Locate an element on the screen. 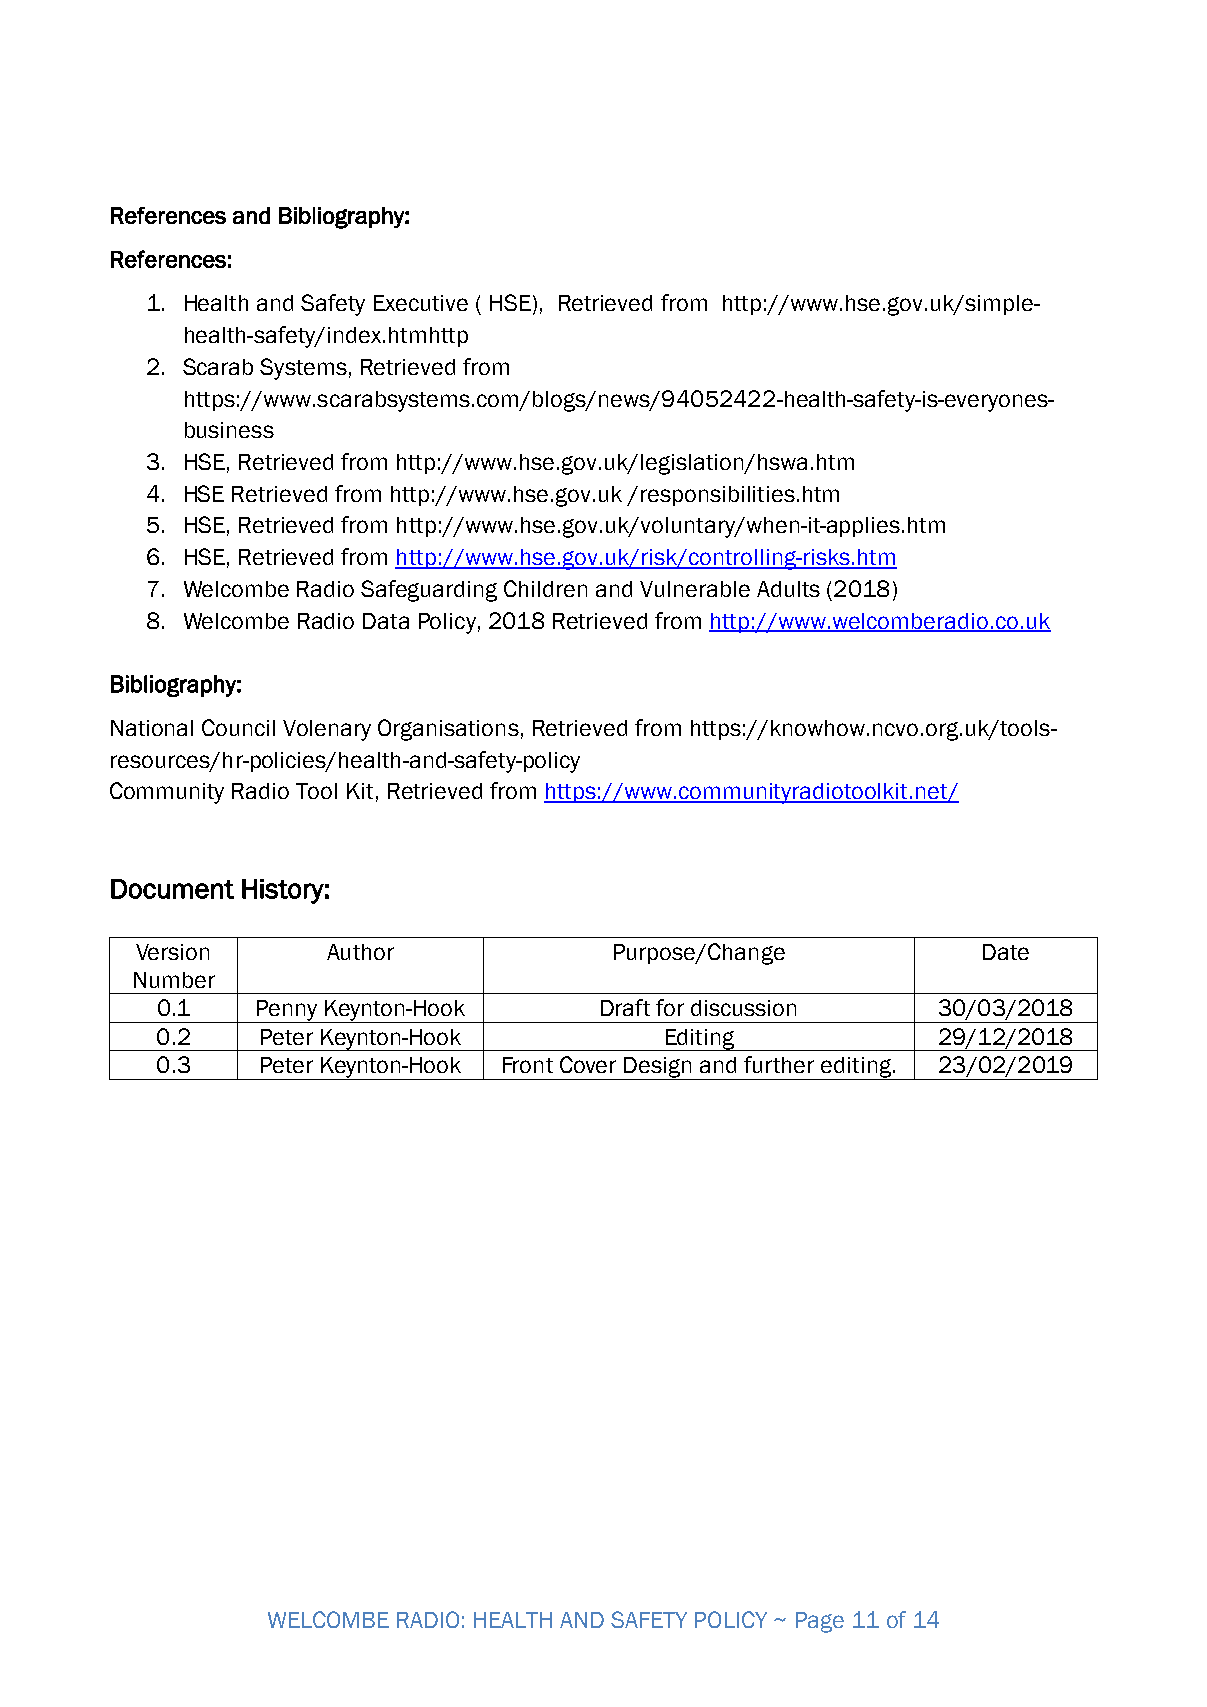 The image size is (1207, 1707). further is located at coordinates (779, 1064).
